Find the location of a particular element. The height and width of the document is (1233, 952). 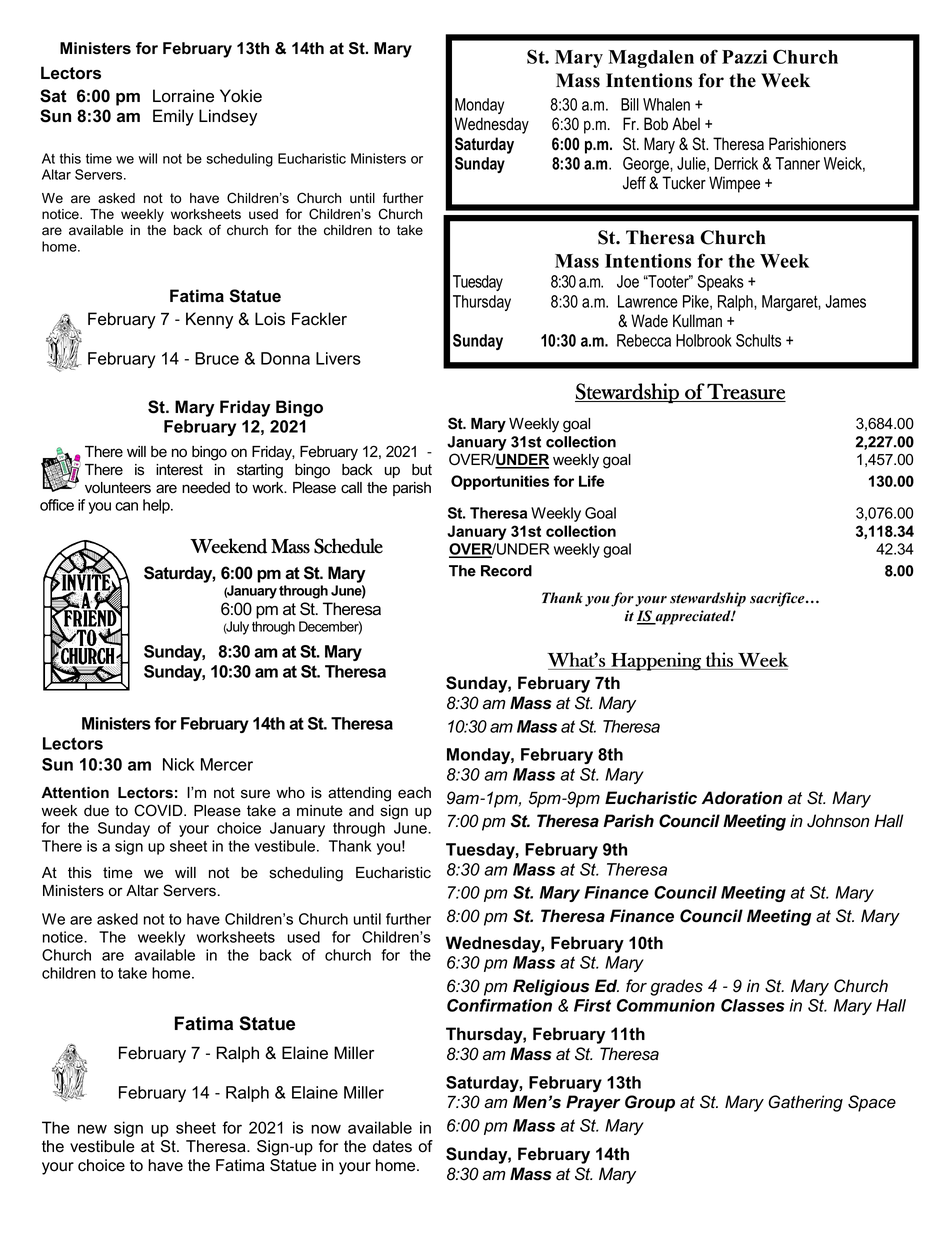

Emily is located at coordinates (173, 117).
